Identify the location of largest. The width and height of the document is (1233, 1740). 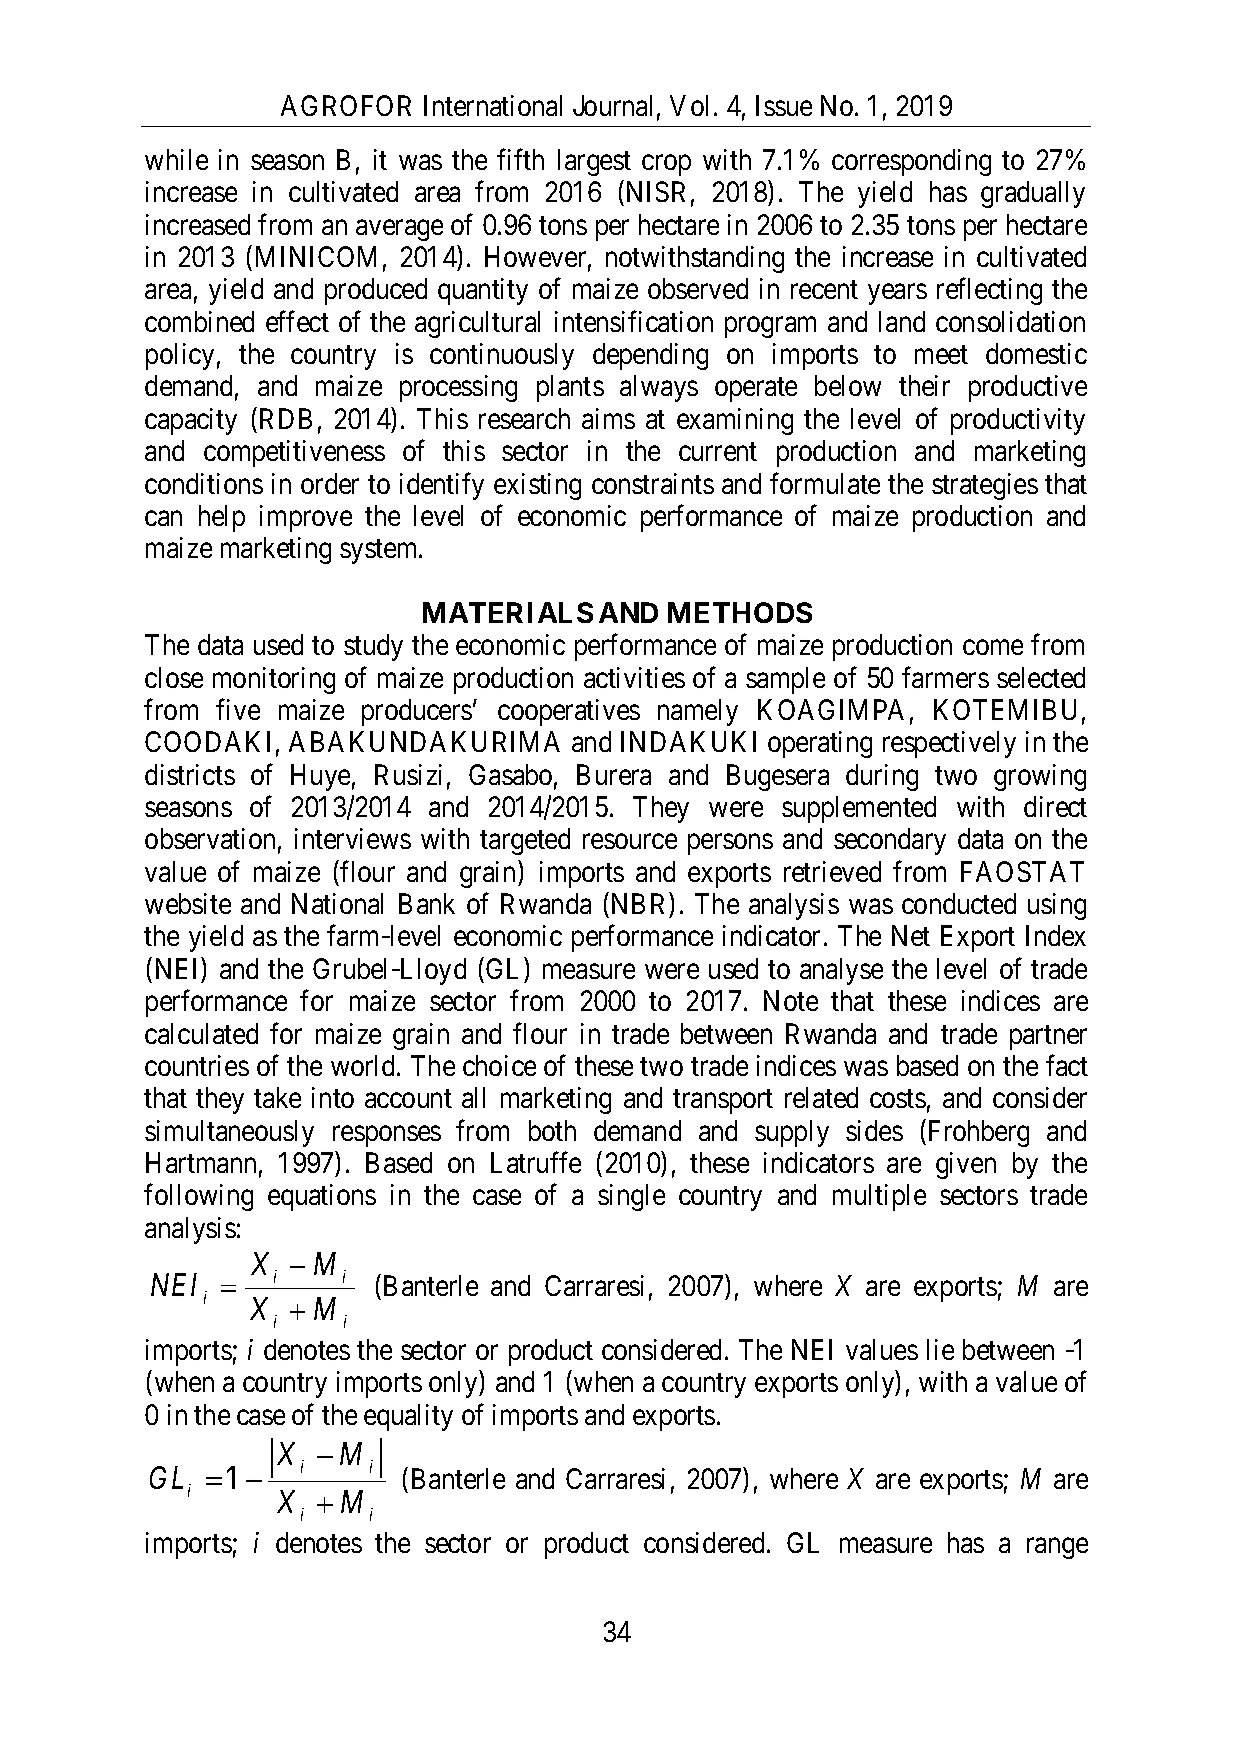
(594, 162).
